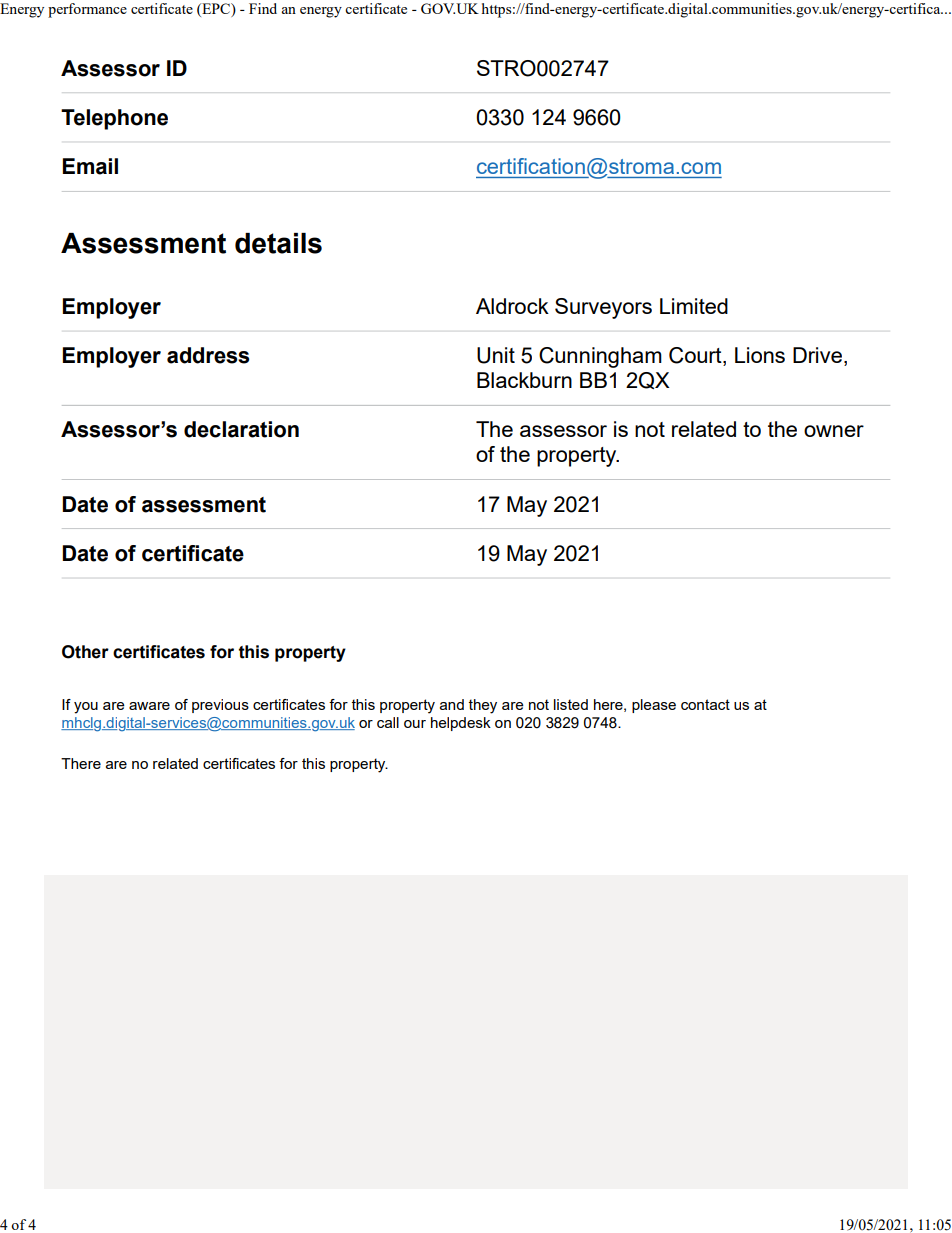  Describe the element at coordinates (524, 380) in the screenshot. I see `Blackburn` at that location.
